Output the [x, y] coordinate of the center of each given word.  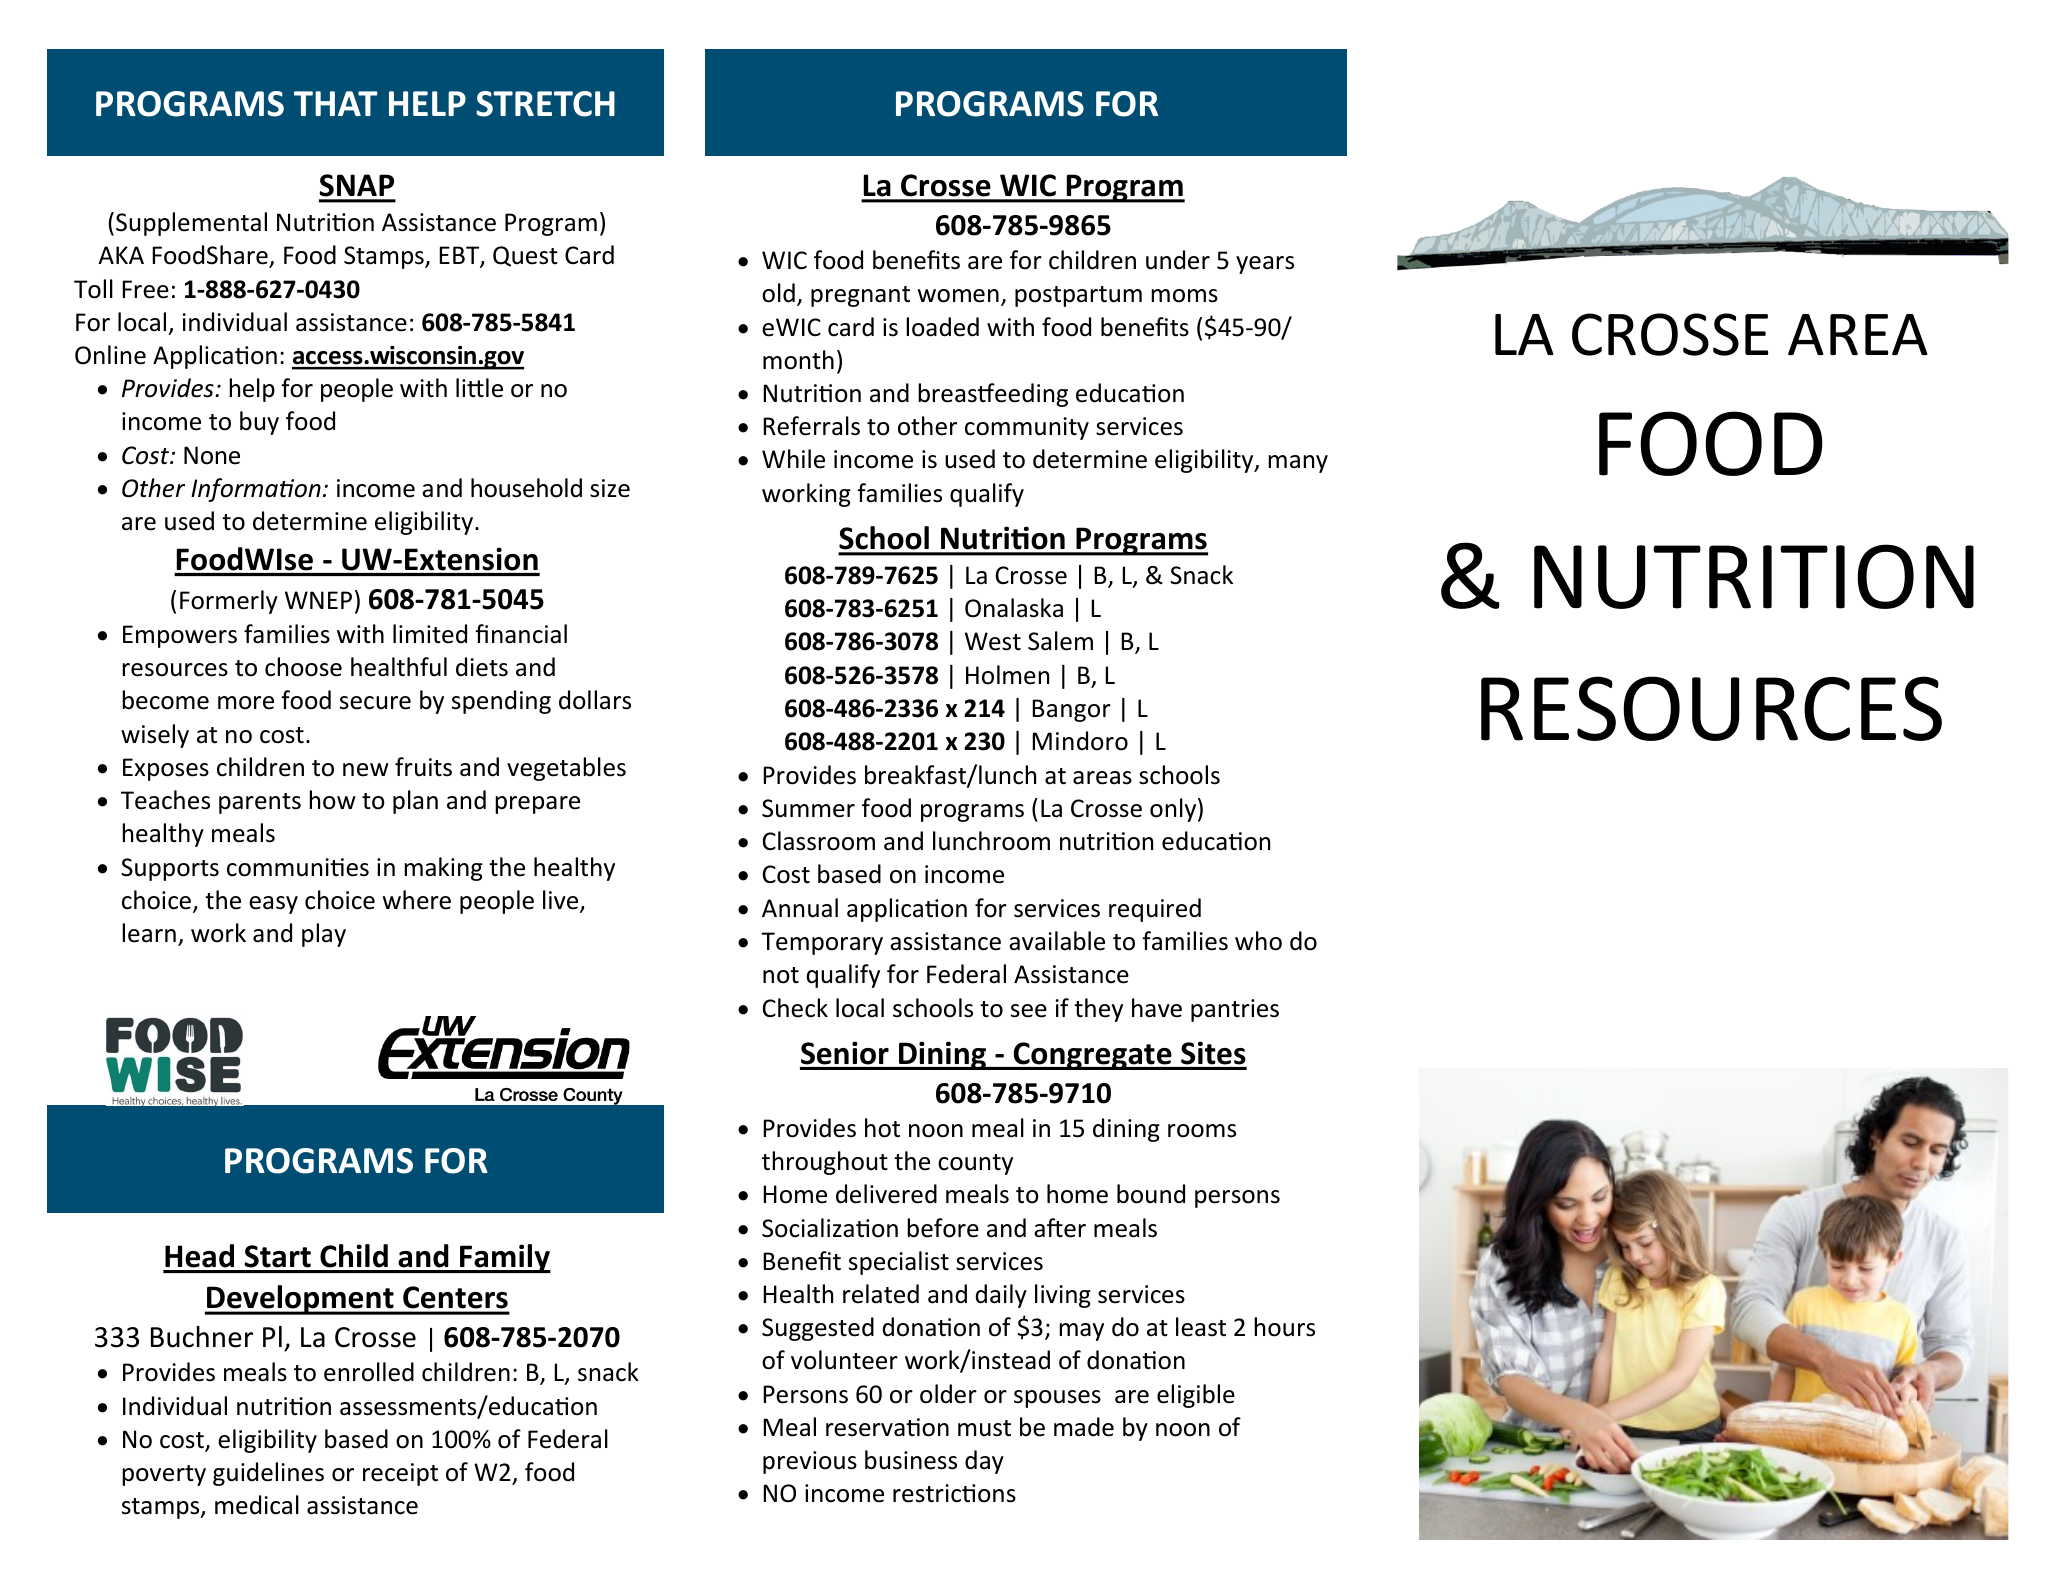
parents [260, 803]
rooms [1202, 1131]
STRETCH [545, 104]
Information [256, 490]
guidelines [268, 1474]
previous [810, 1462]
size [610, 488]
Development [300, 1300]
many [1298, 464]
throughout [825, 1163]
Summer [808, 808]
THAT [336, 103]
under [1178, 260]
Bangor [1071, 710]
